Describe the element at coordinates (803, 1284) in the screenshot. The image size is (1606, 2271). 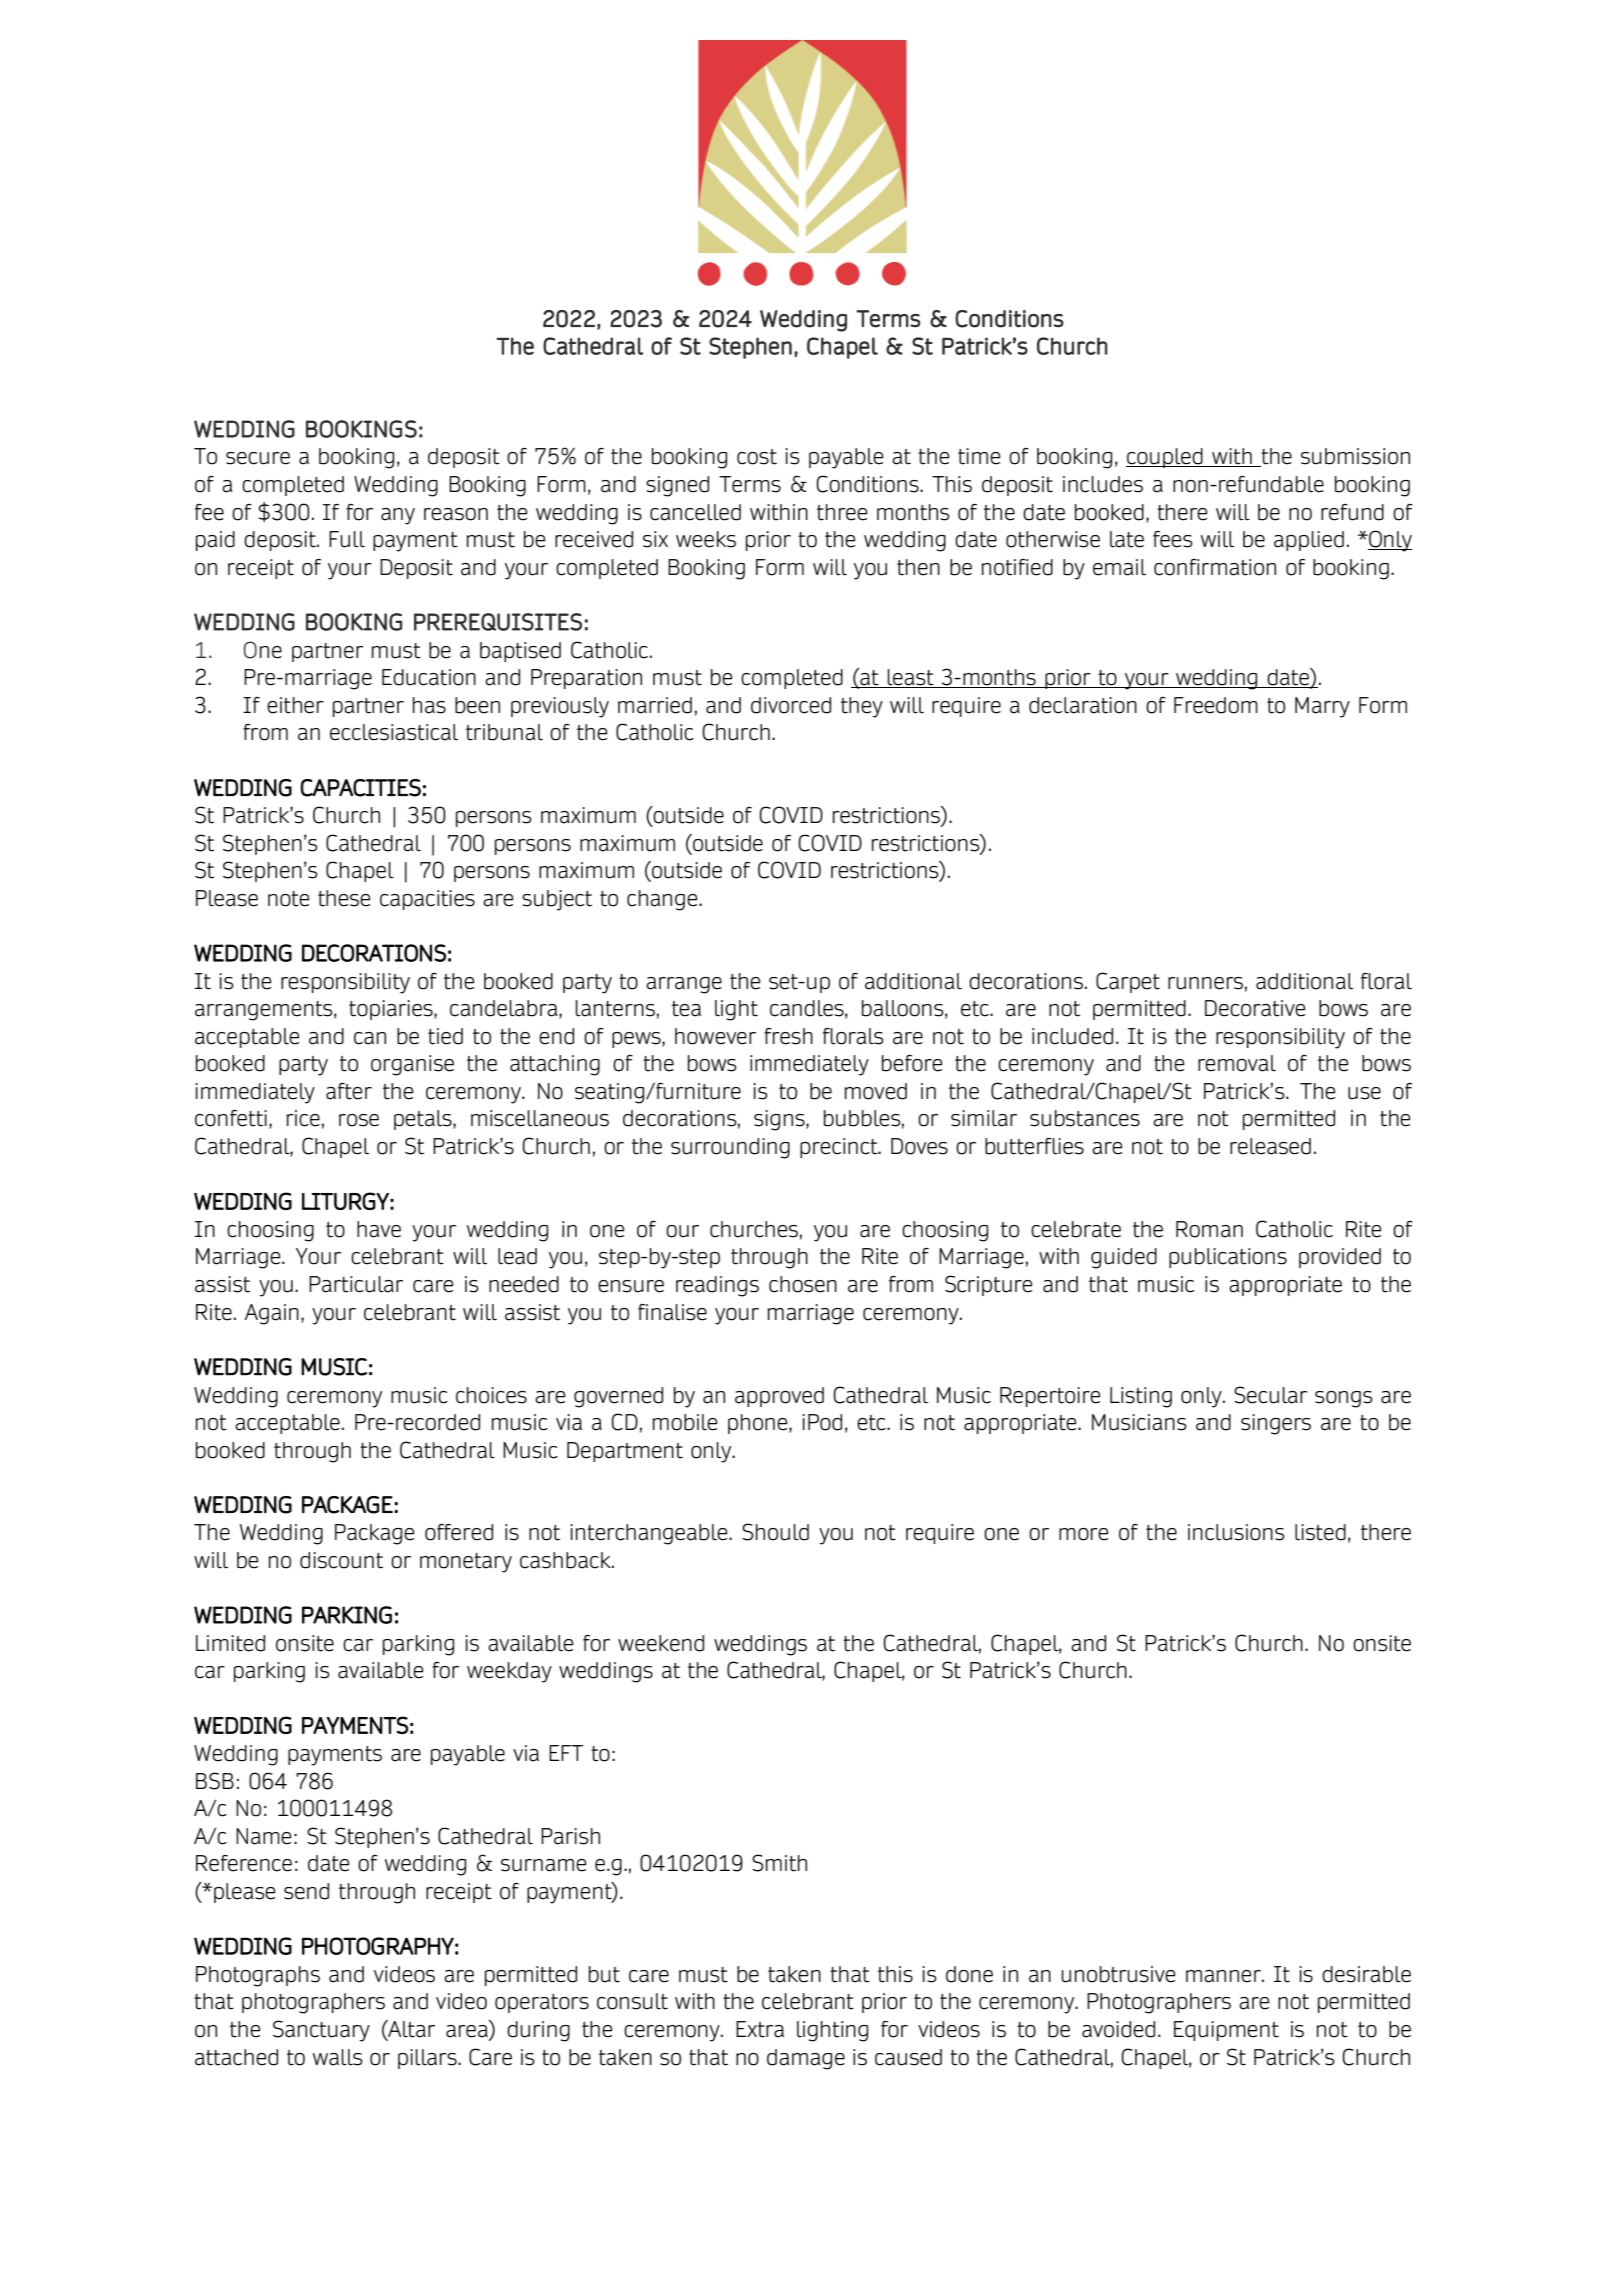
I see `chosen` at that location.
